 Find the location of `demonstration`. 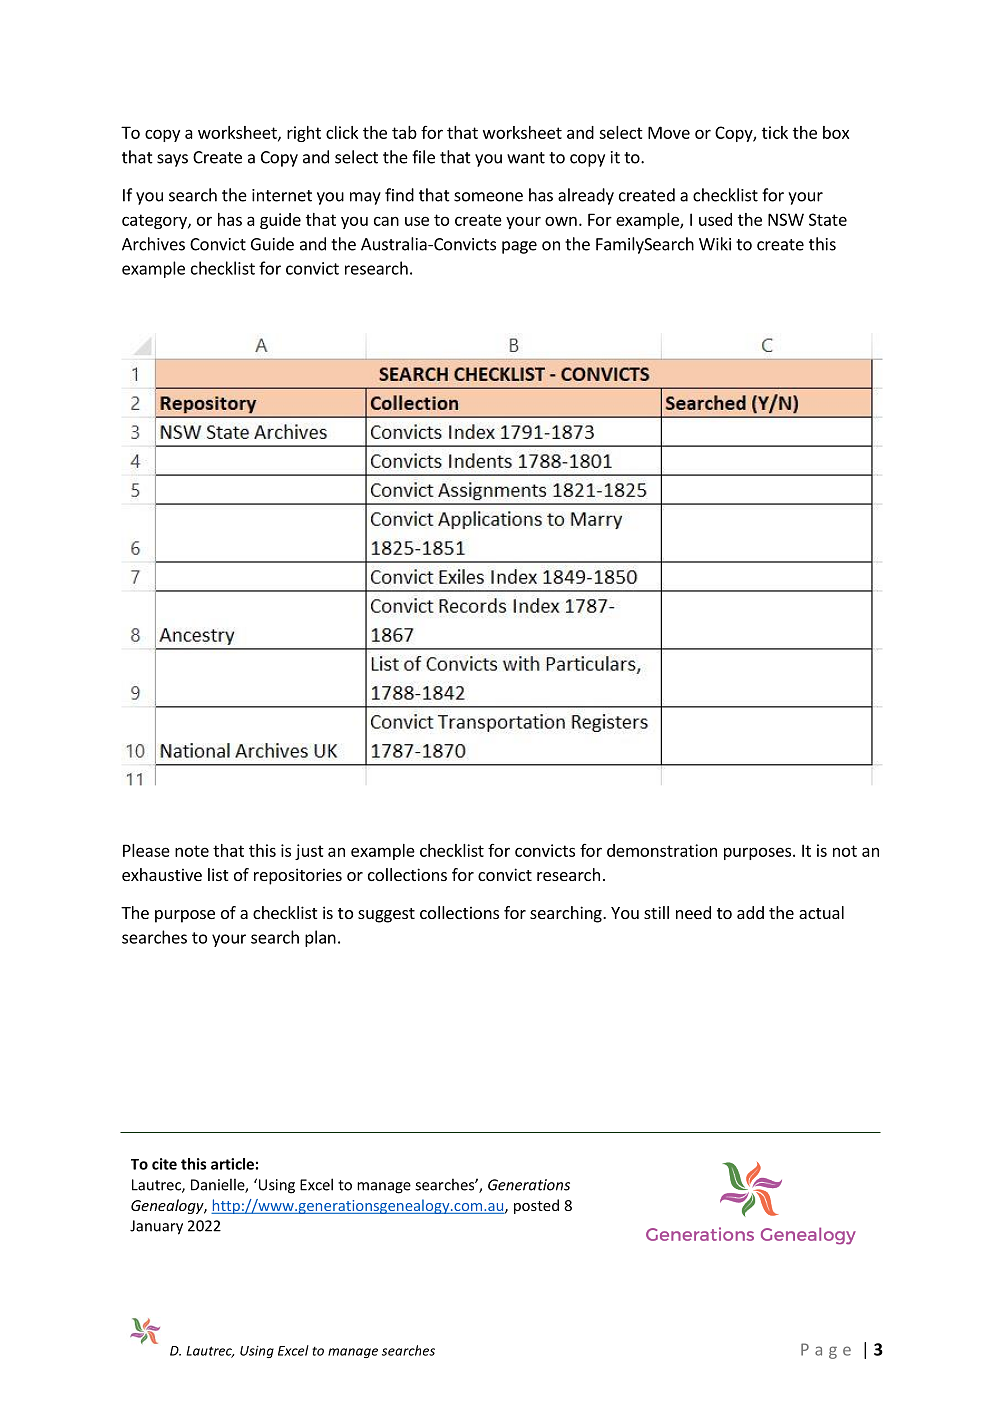

demonstration is located at coordinates (662, 850).
